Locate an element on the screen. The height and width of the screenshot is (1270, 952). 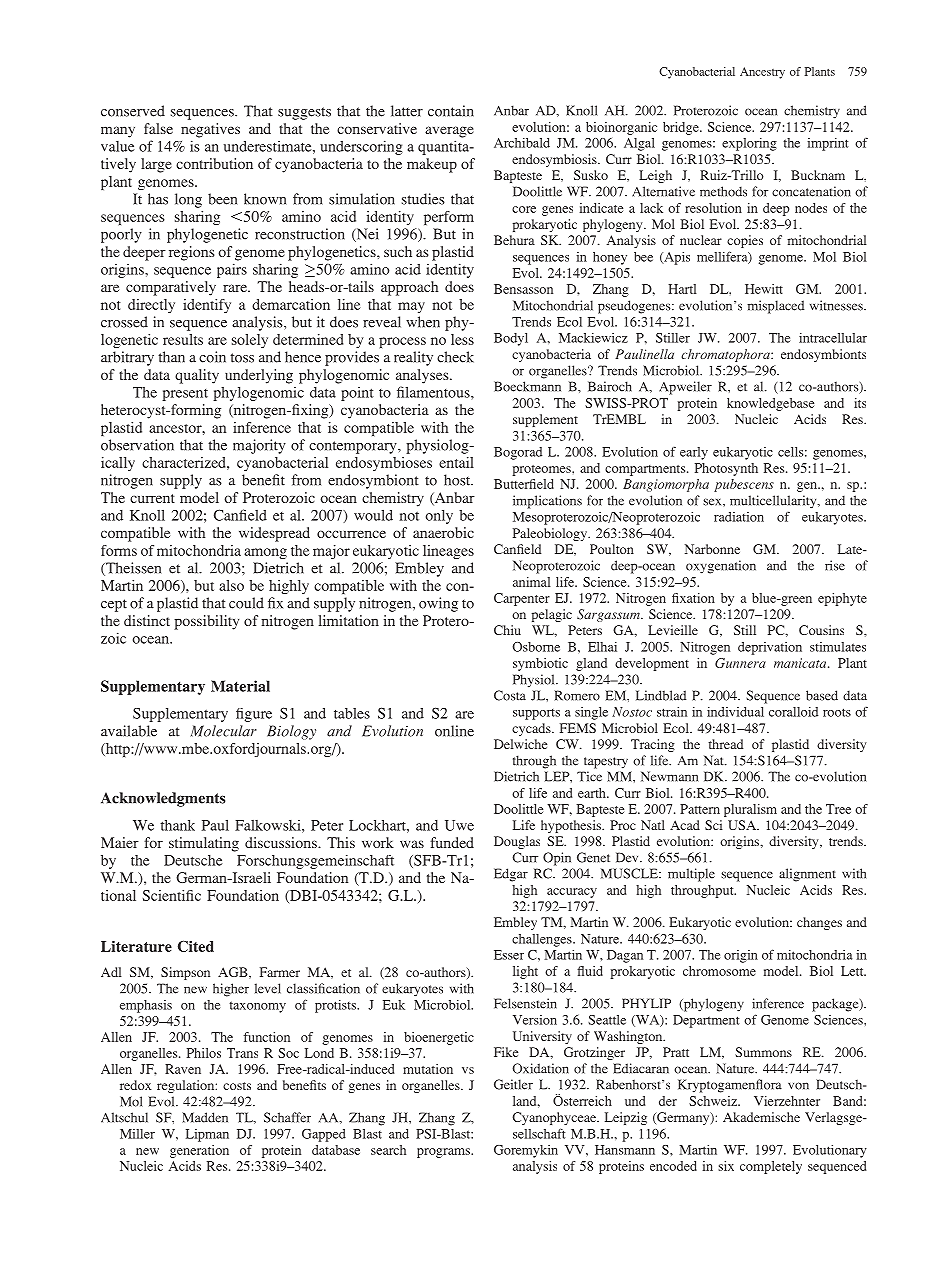
negatives is located at coordinates (210, 130).
